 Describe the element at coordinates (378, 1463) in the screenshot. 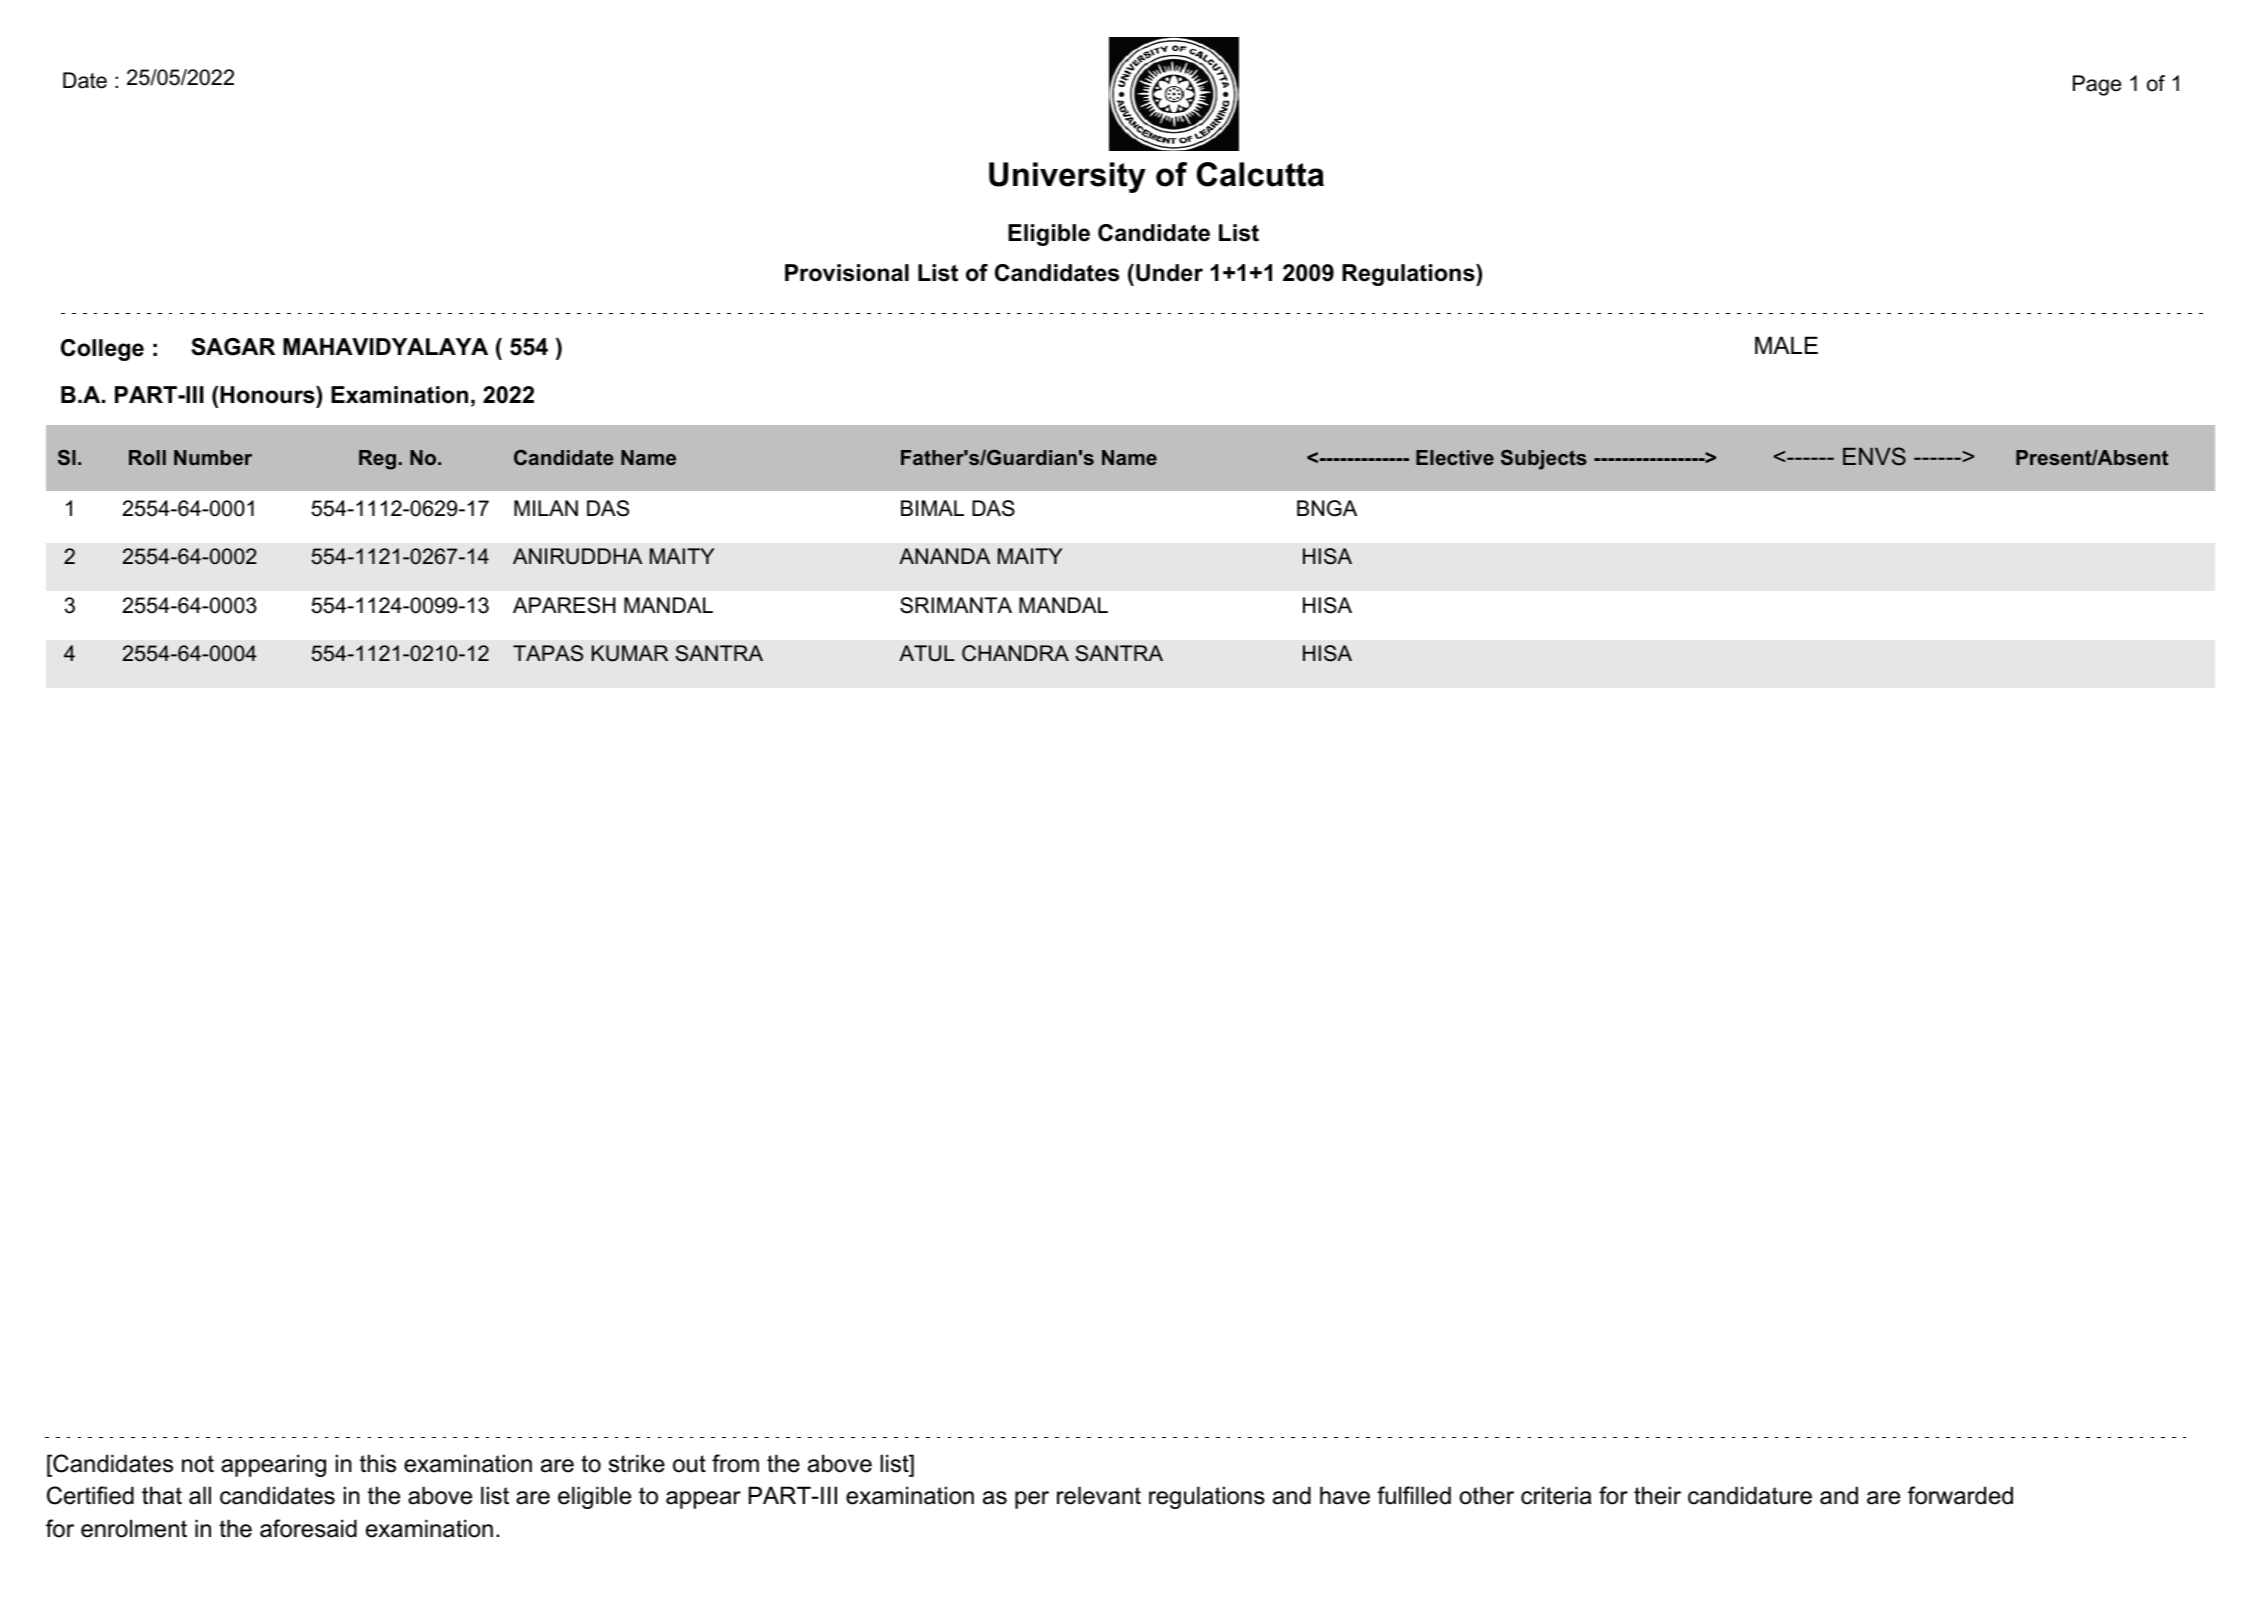

I see `this` at that location.
